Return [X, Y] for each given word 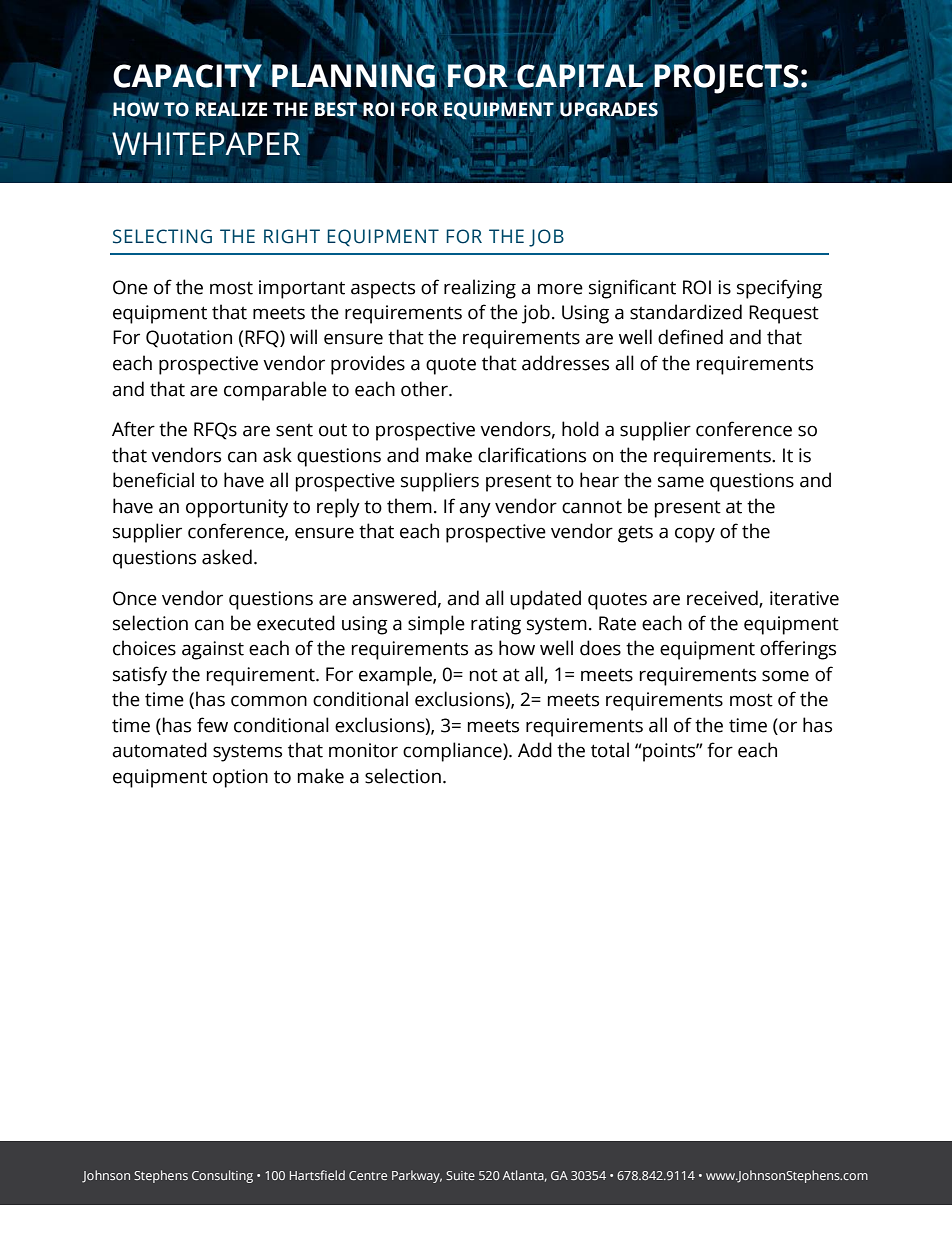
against [213, 650]
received [723, 598]
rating [496, 625]
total [610, 750]
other [425, 389]
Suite [460, 1175]
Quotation [189, 339]
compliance [453, 752]
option [240, 778]
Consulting [222, 1176]
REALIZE [231, 109]
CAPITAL [580, 76]
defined [690, 337]
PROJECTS [725, 78]
